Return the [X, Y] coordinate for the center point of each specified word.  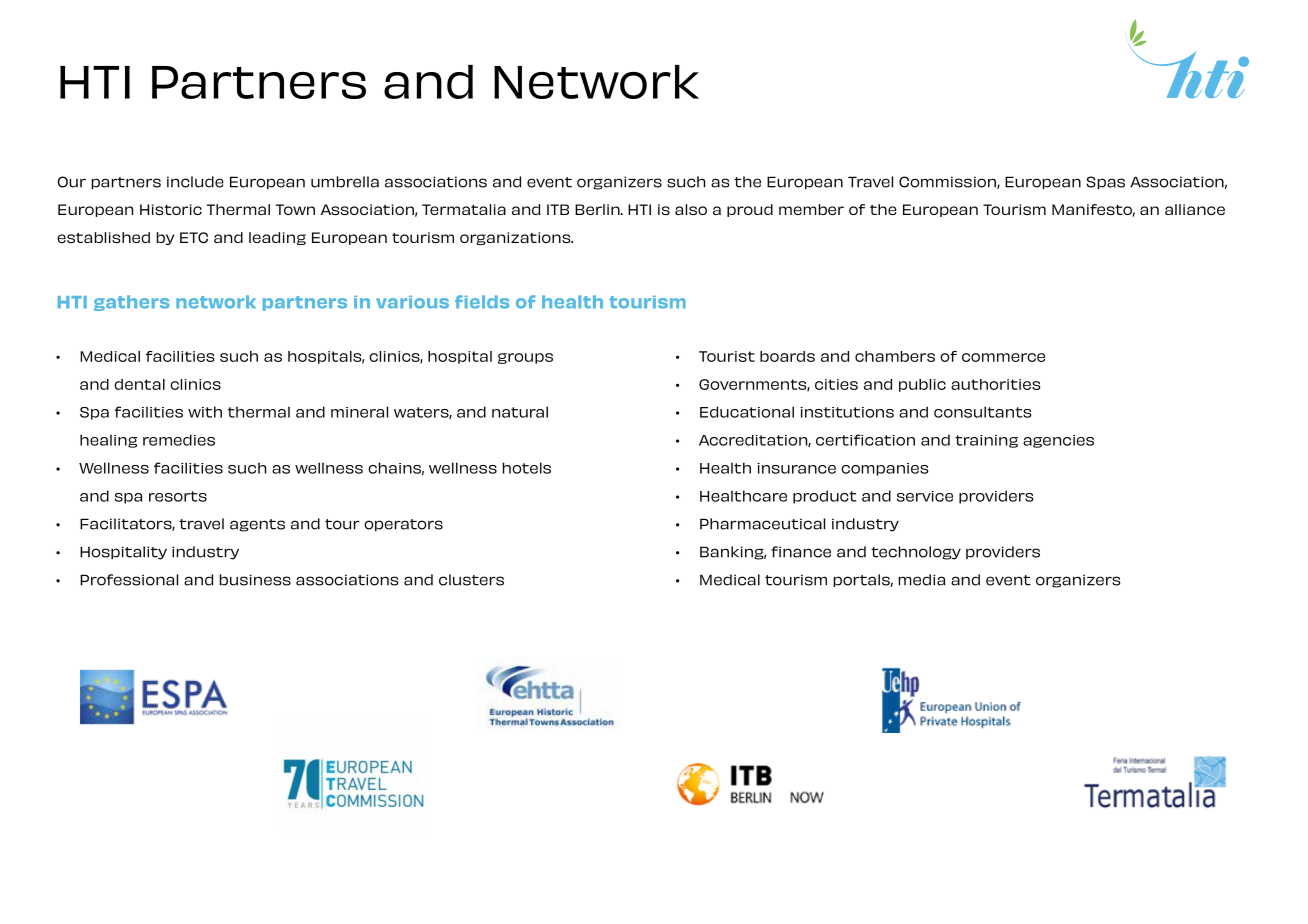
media [921, 580]
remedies [179, 440]
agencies [1058, 441]
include [195, 182]
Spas [1105, 182]
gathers [131, 303]
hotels [526, 468]
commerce [1003, 357]
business [255, 580]
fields [482, 302]
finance [801, 552]
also [691, 209]
